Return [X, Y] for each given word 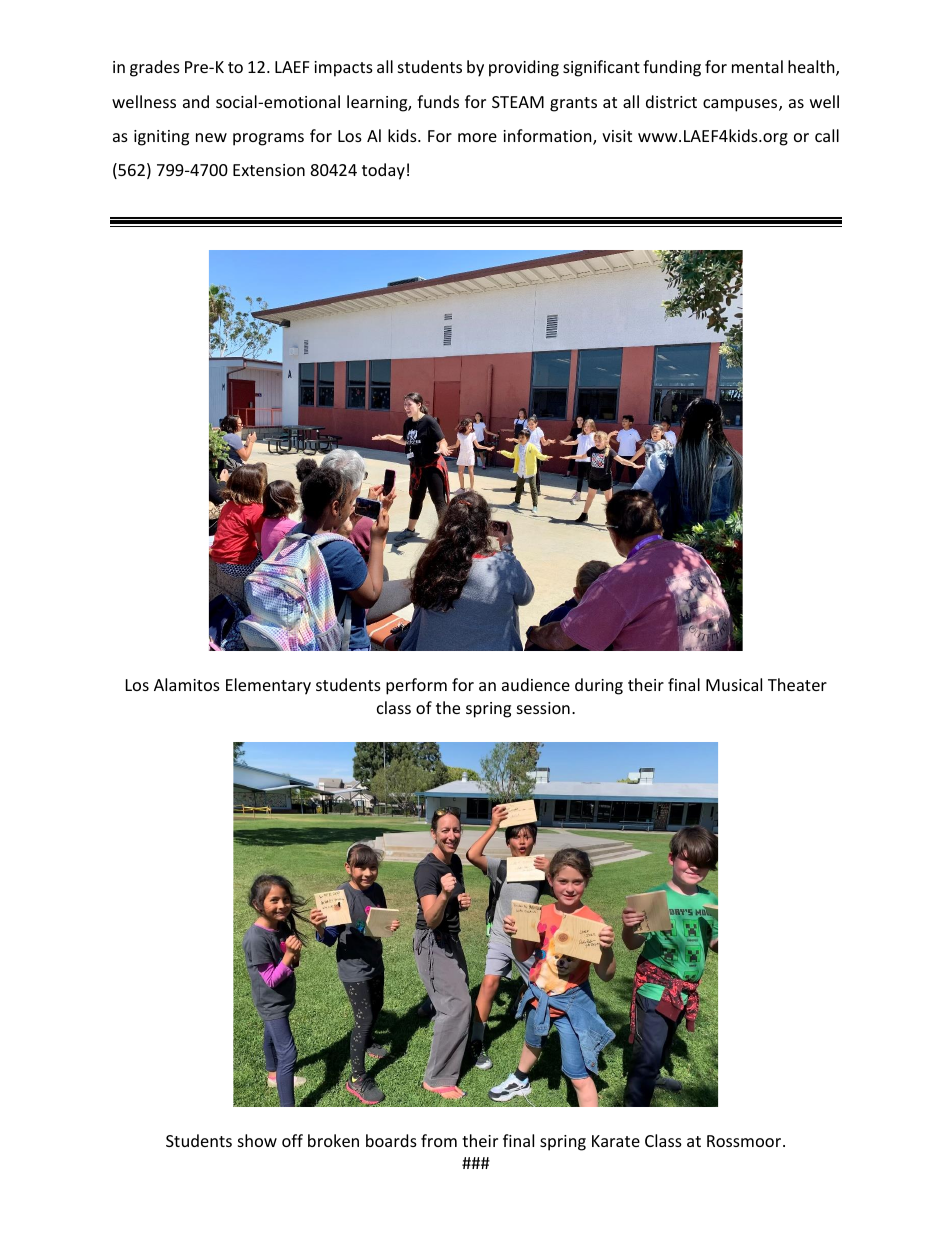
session [543, 708]
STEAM [518, 102]
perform [416, 686]
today [383, 171]
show [257, 1140]
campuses [741, 105]
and [196, 101]
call [827, 135]
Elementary [268, 686]
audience [536, 684]
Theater [797, 684]
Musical [734, 684]
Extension [269, 170]
